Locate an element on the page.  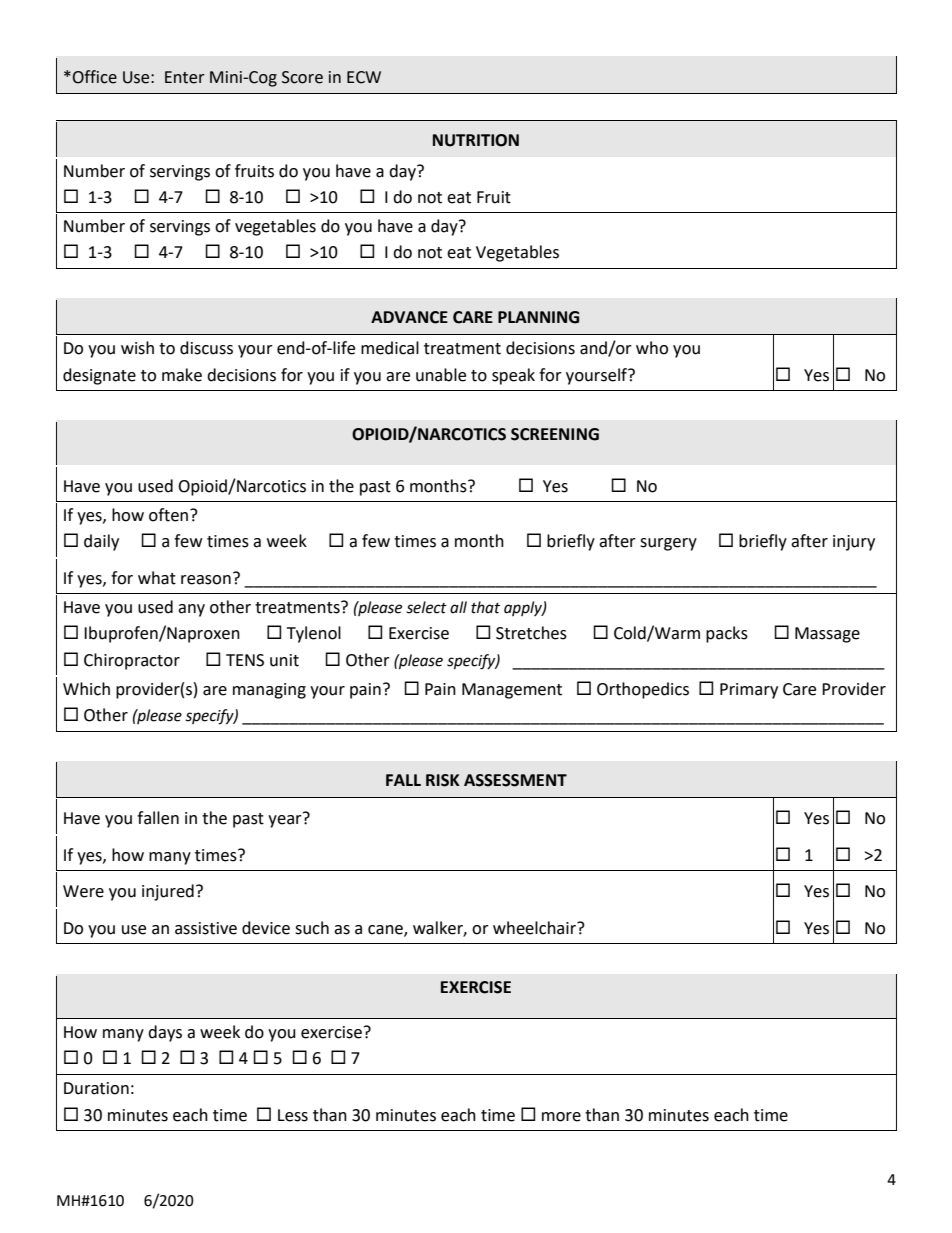
days is located at coordinates (165, 1033).
